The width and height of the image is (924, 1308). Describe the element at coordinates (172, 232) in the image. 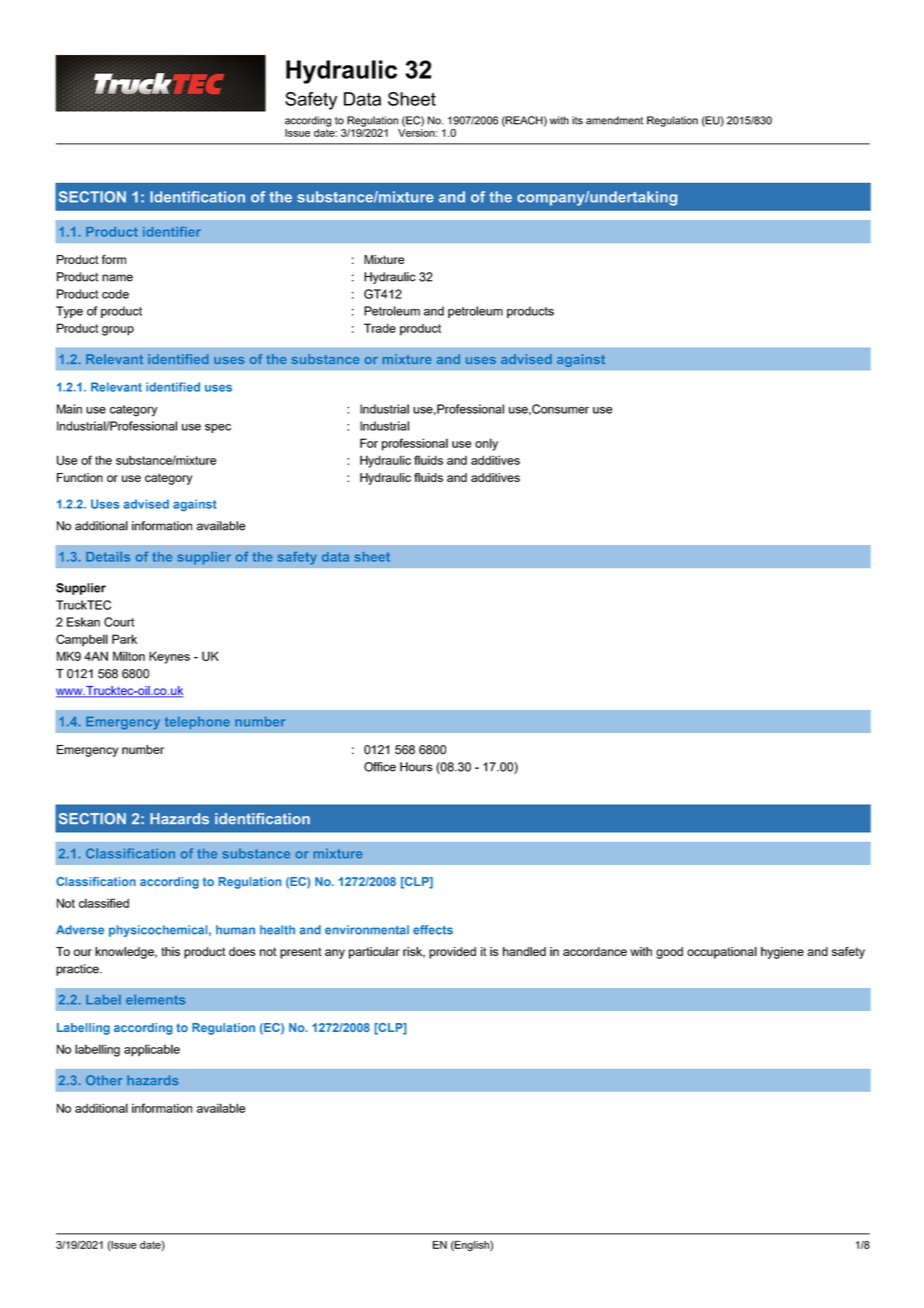

I see `identifier` at that location.
